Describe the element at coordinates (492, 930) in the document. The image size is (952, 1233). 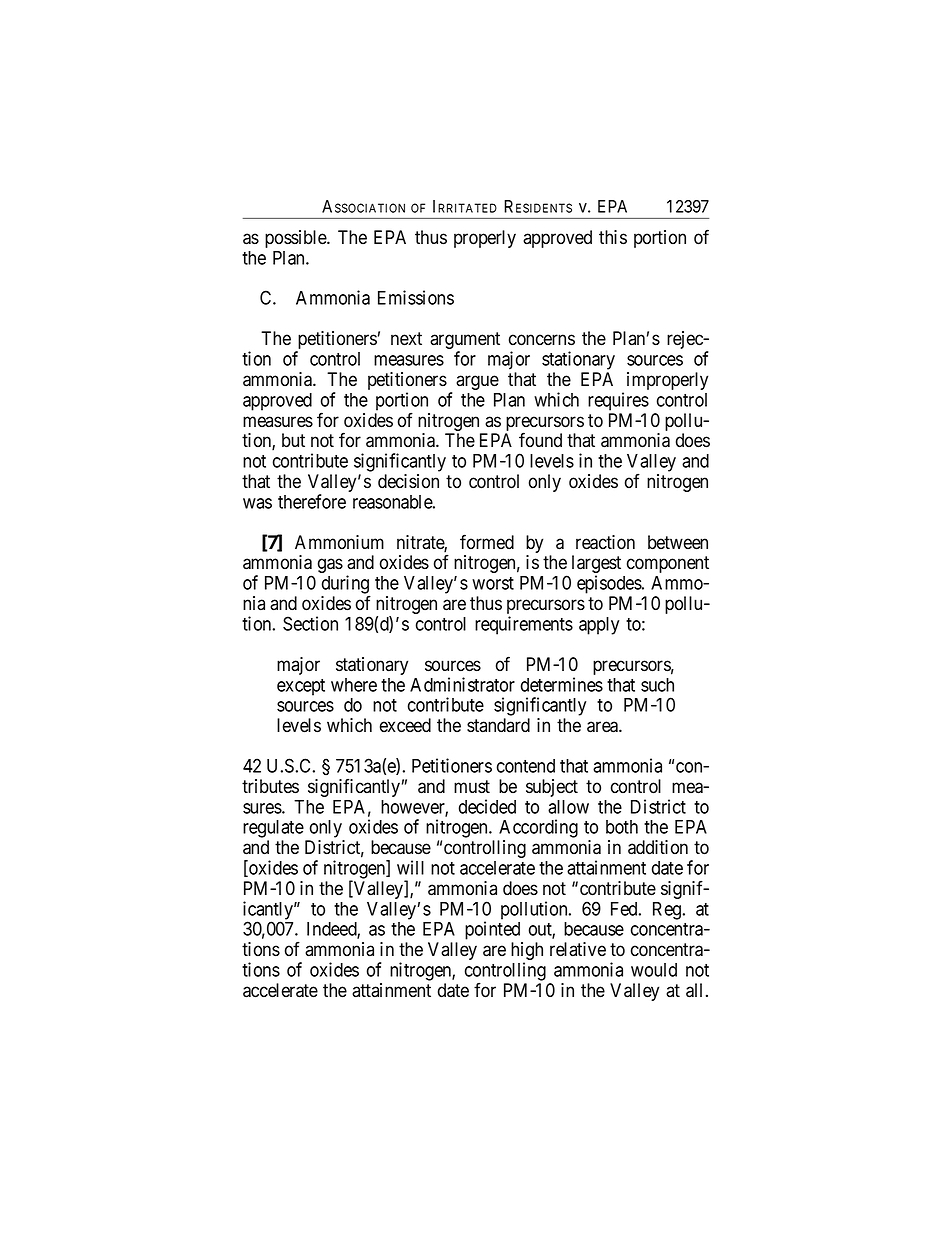
I see `pointed` at that location.
